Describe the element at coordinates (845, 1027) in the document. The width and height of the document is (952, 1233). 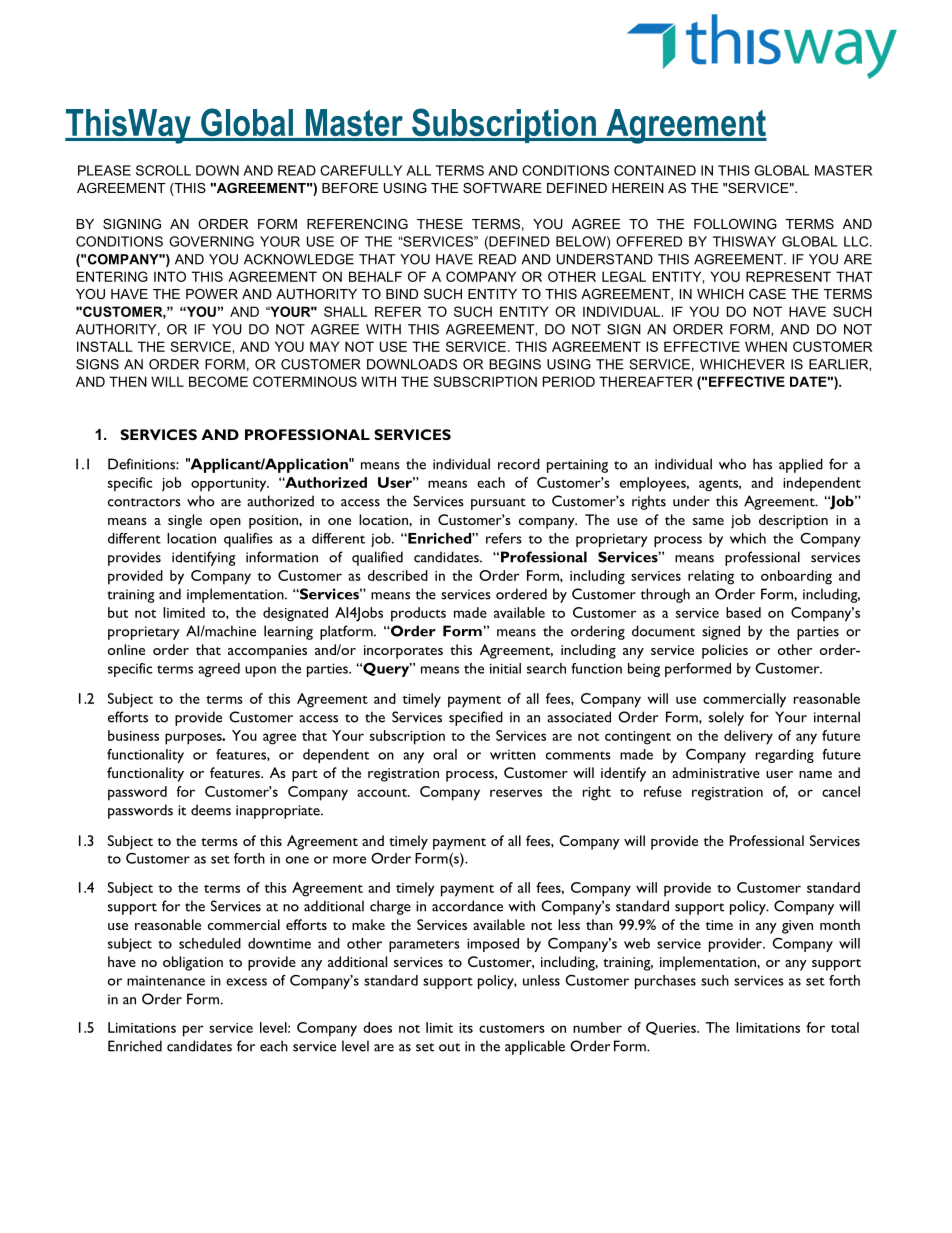
I see `total` at that location.
